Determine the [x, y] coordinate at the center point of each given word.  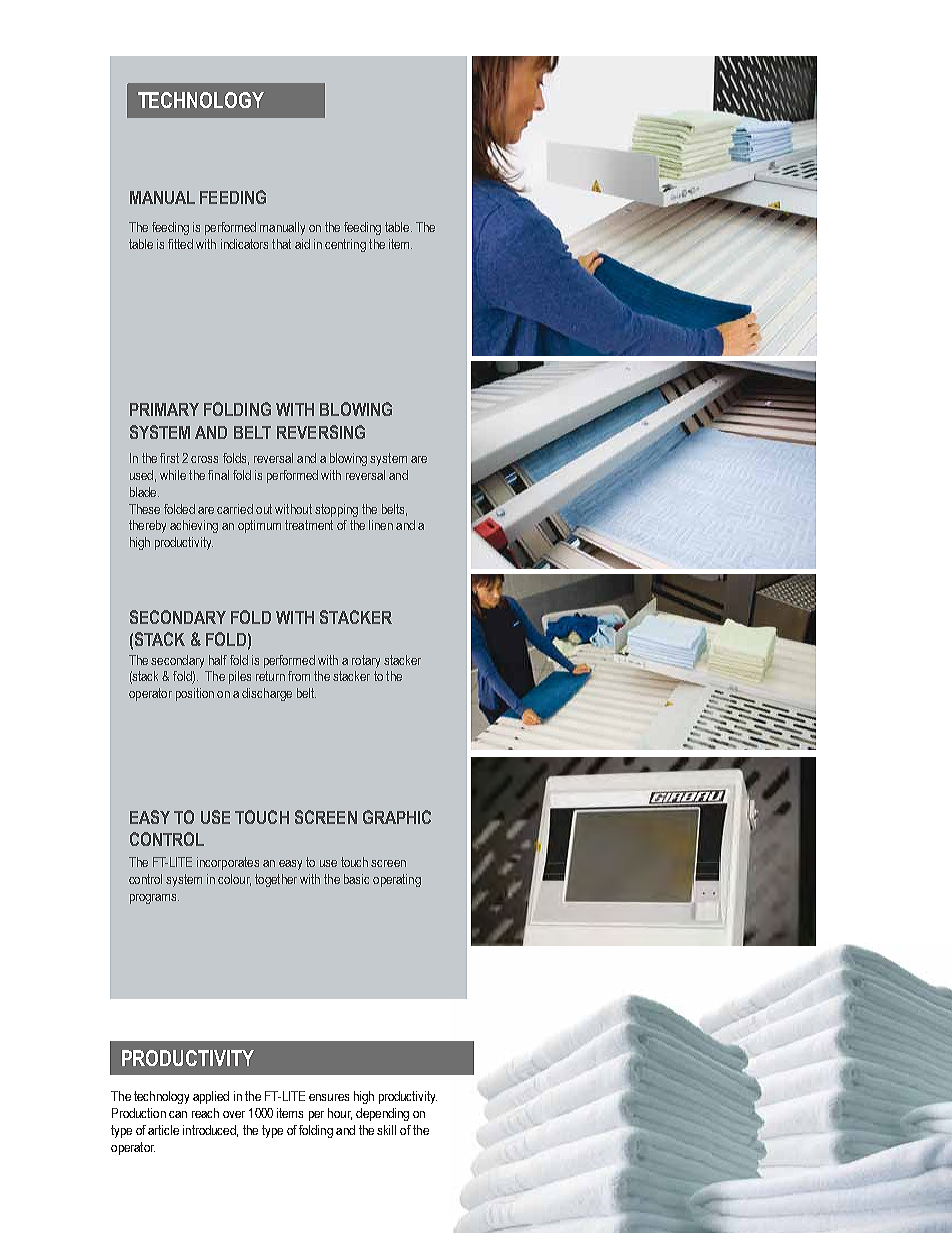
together [276, 880]
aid [302, 244]
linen [381, 525]
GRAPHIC [397, 817]
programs [154, 899]
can [178, 1114]
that [281, 244]
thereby [147, 526]
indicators [244, 244]
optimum [259, 526]
